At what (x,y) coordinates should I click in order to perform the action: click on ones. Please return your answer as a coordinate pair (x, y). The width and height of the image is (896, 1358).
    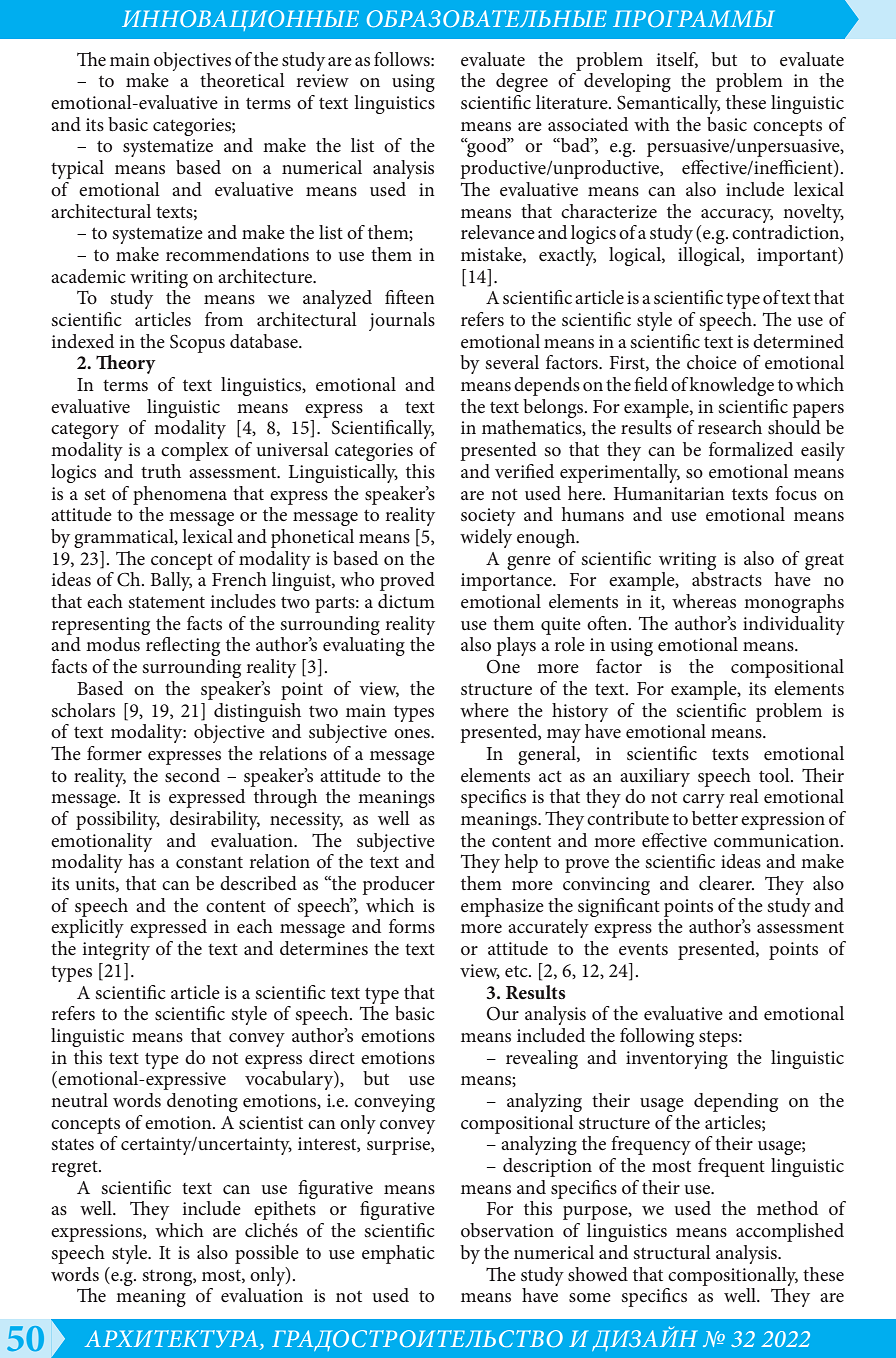
    Looking at the image, I should click on (413, 734).
